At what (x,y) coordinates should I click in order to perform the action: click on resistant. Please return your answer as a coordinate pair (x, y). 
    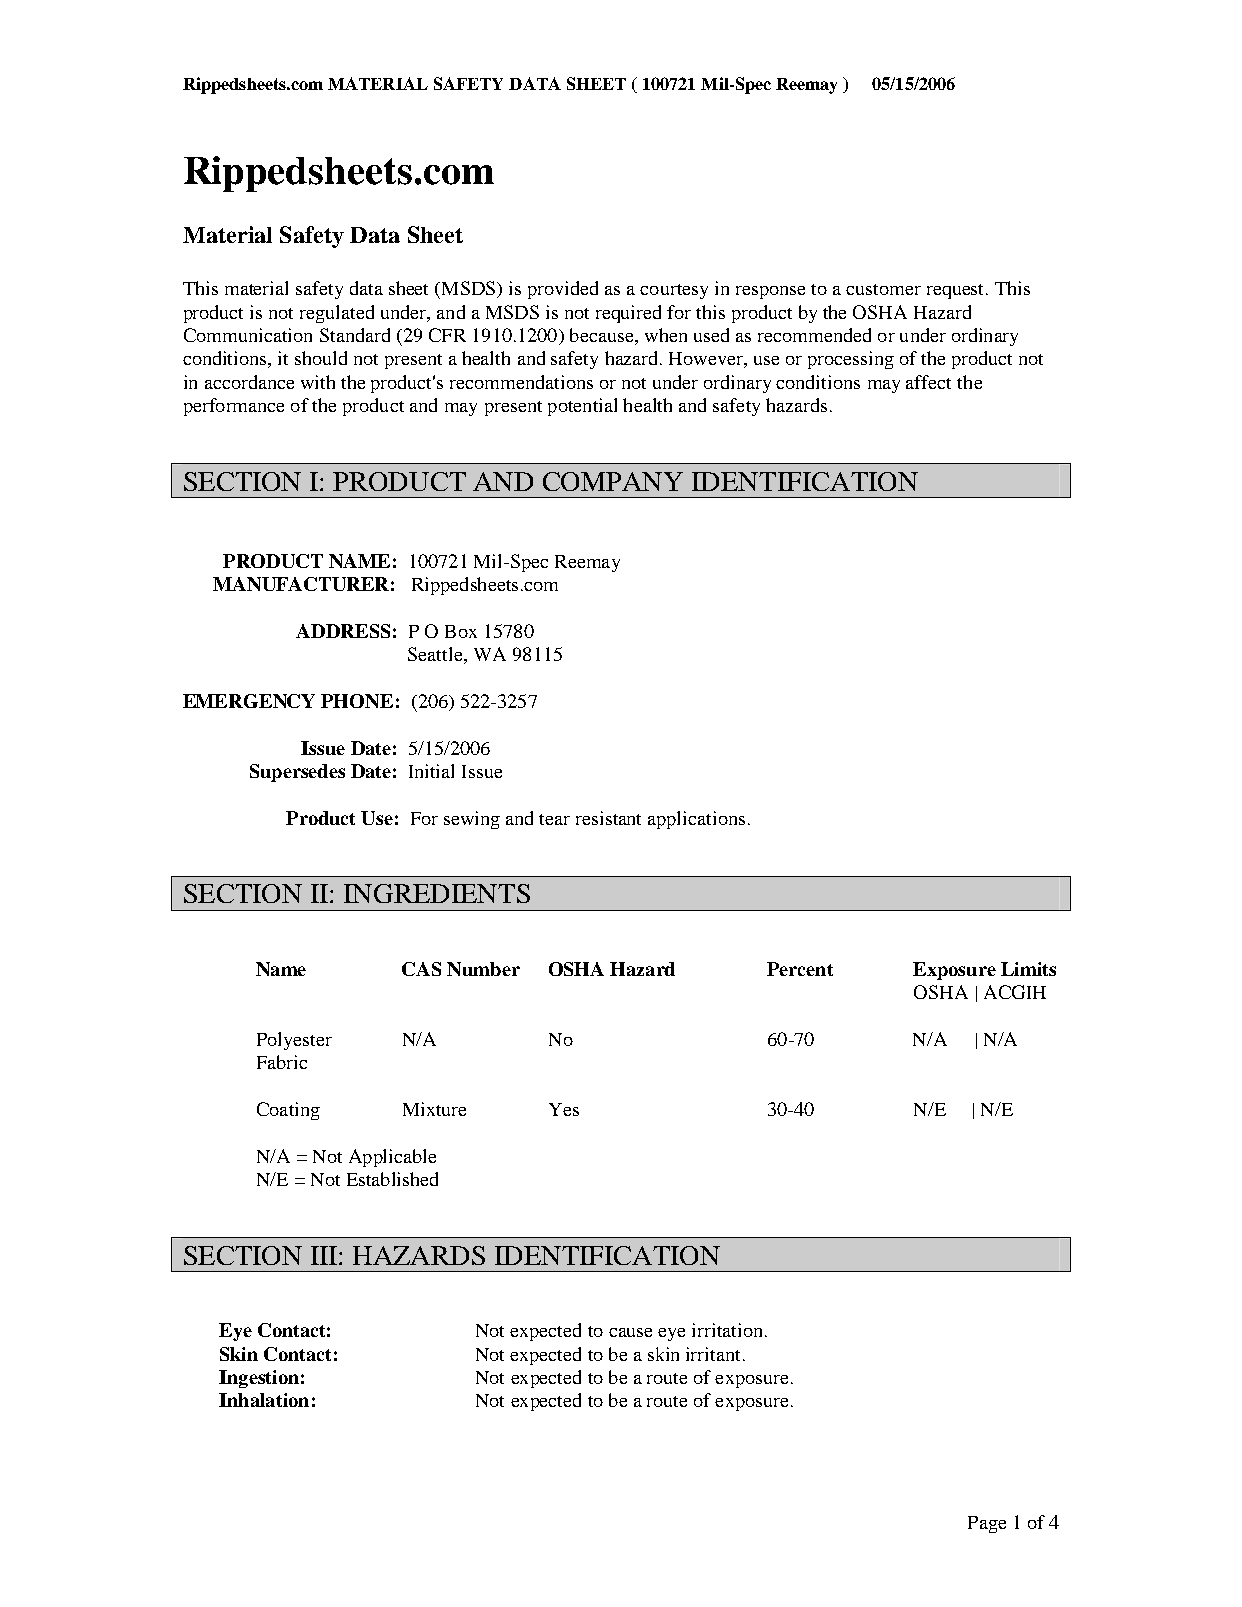
    Looking at the image, I should click on (608, 818).
